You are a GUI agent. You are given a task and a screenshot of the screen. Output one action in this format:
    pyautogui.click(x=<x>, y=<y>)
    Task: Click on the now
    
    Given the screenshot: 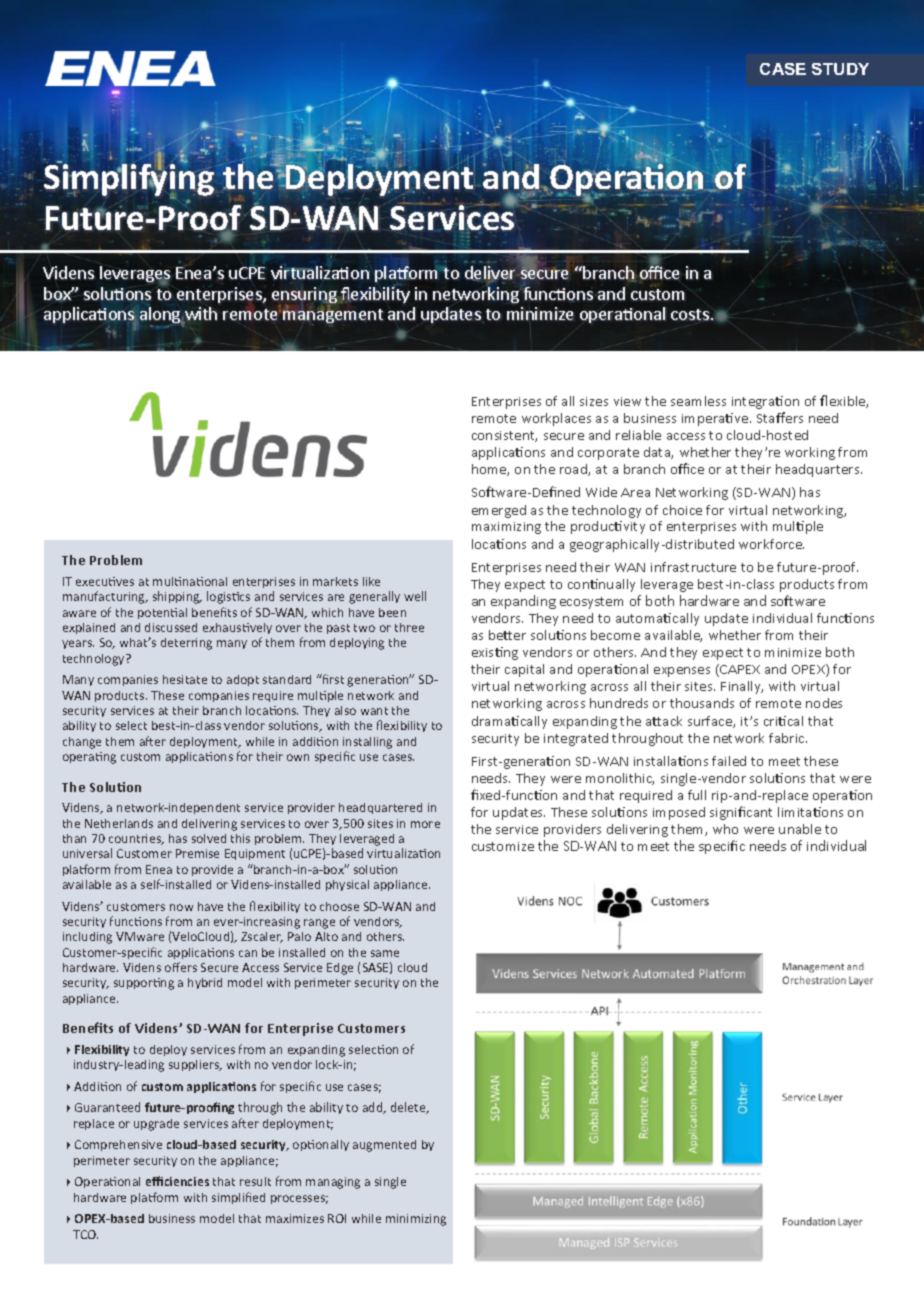 What is the action you would take?
    pyautogui.click(x=181, y=907)
